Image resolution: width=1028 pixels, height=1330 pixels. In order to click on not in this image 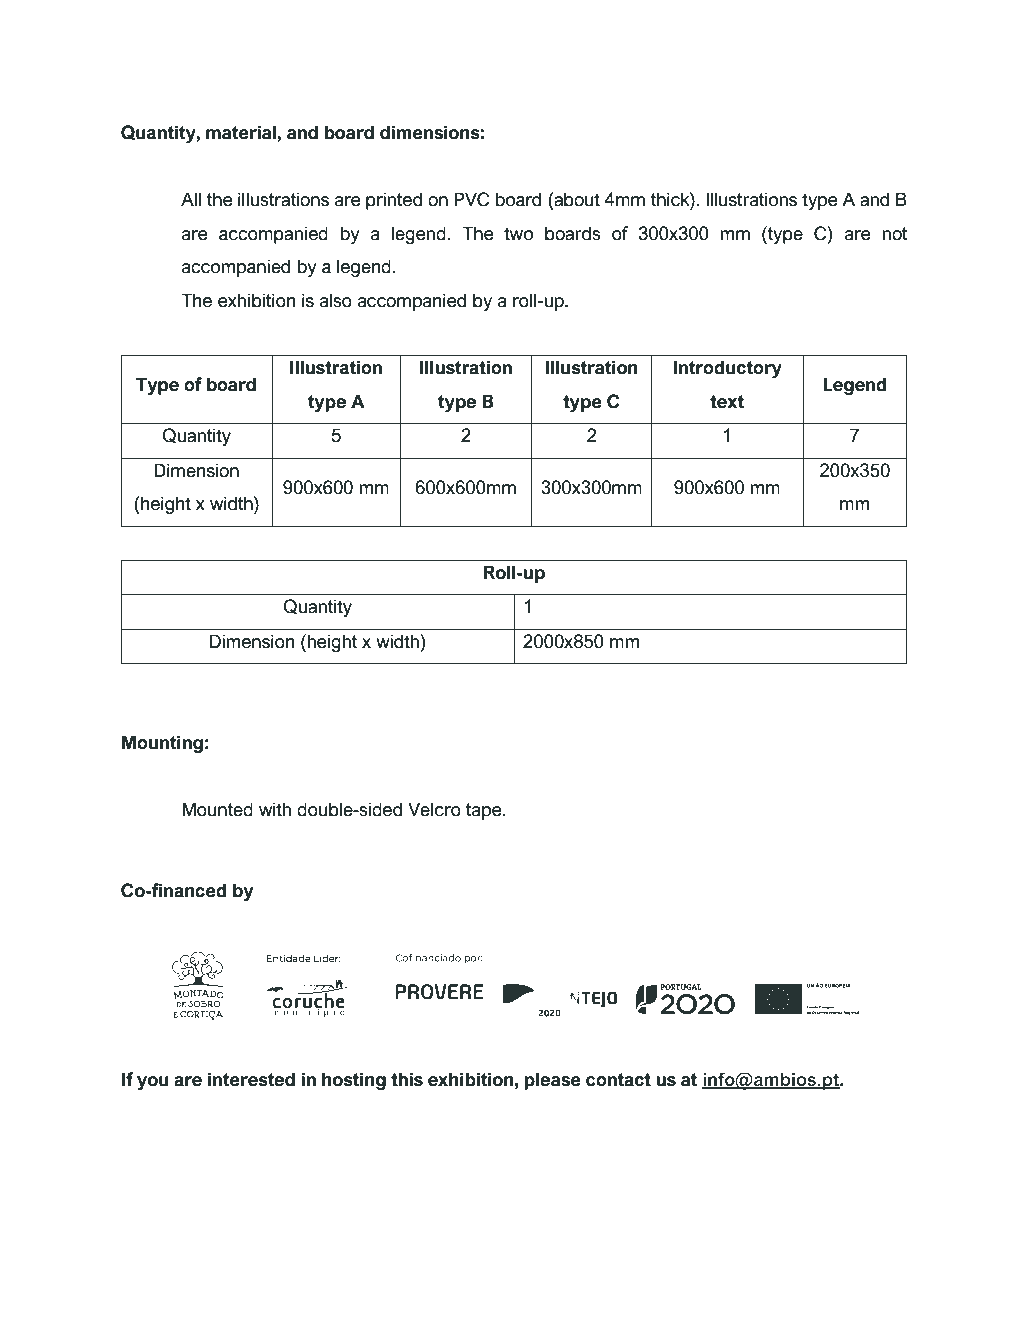, I will do `click(895, 234)`.
